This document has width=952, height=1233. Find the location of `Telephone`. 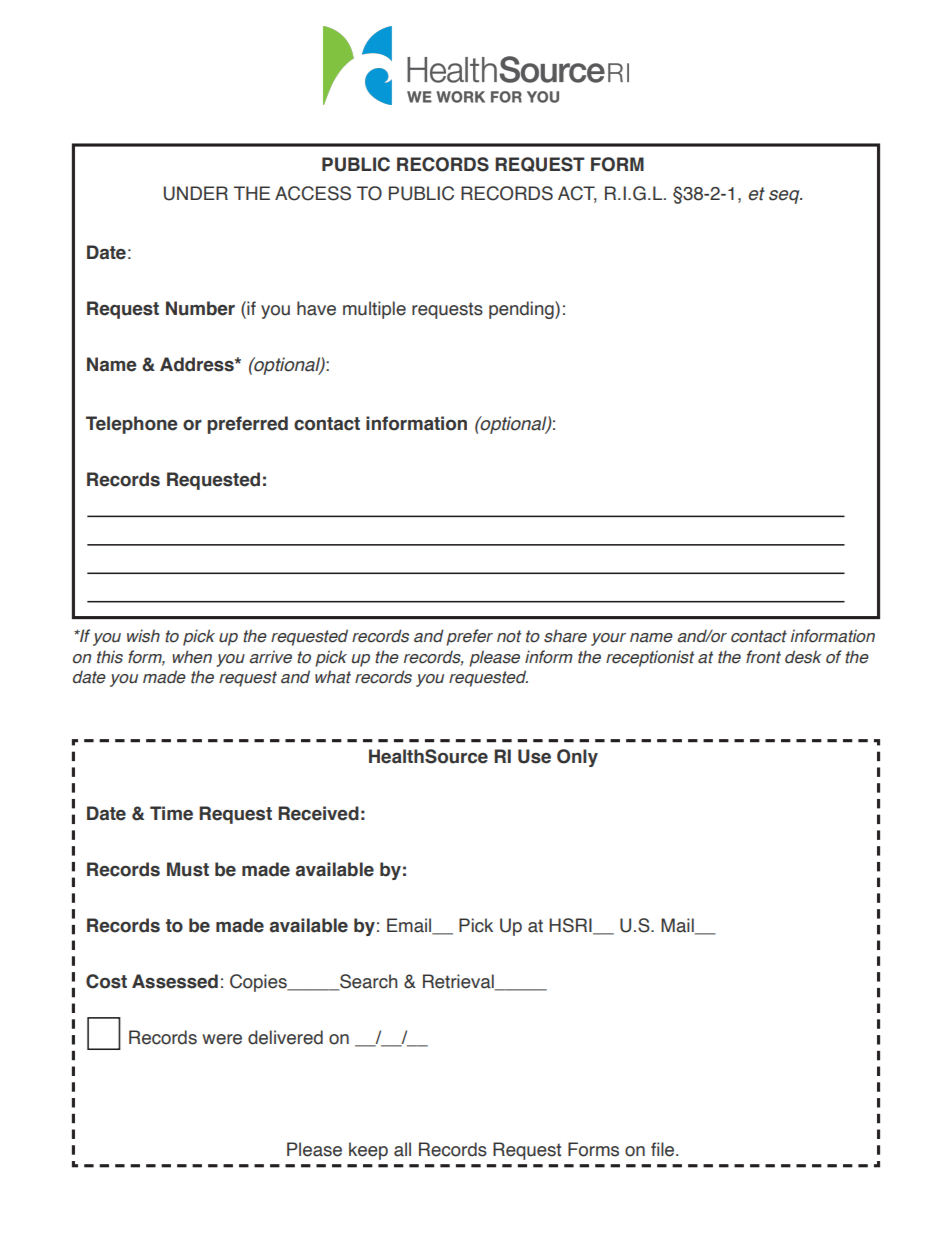

Telephone is located at coordinates (132, 425).
